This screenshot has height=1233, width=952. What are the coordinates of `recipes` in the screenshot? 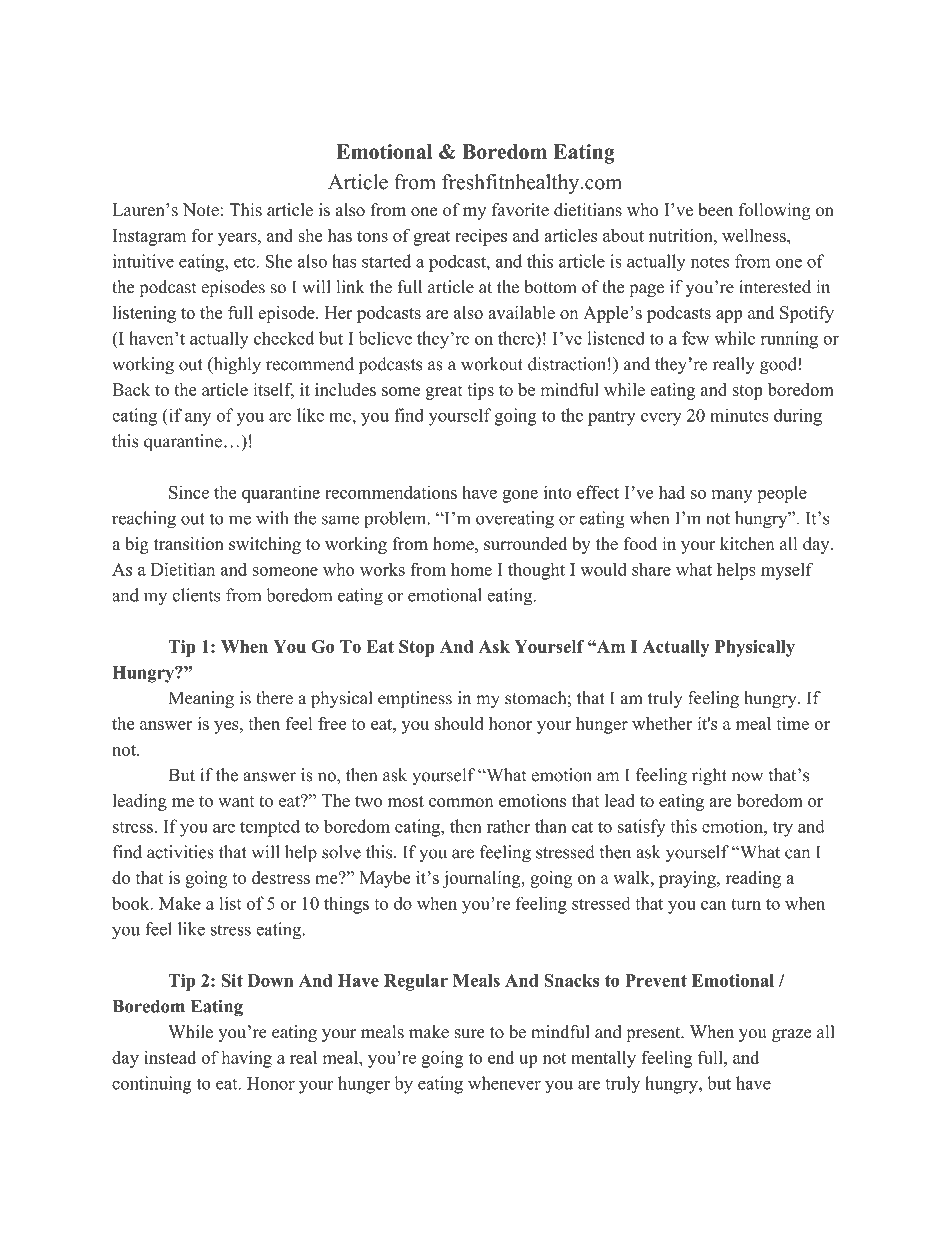 It's located at (481, 237).
